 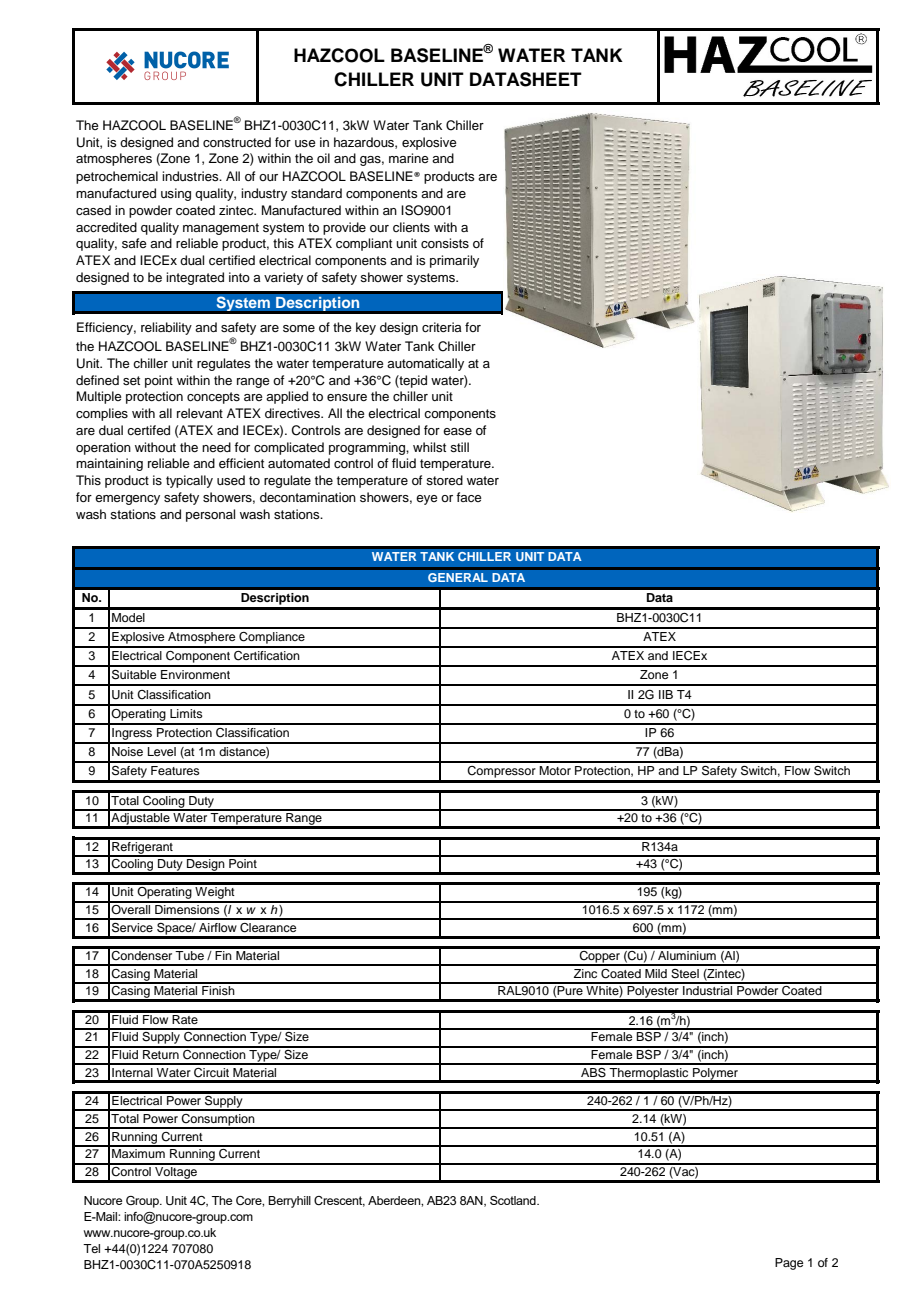 I want to click on marine, so click(x=409, y=158).
